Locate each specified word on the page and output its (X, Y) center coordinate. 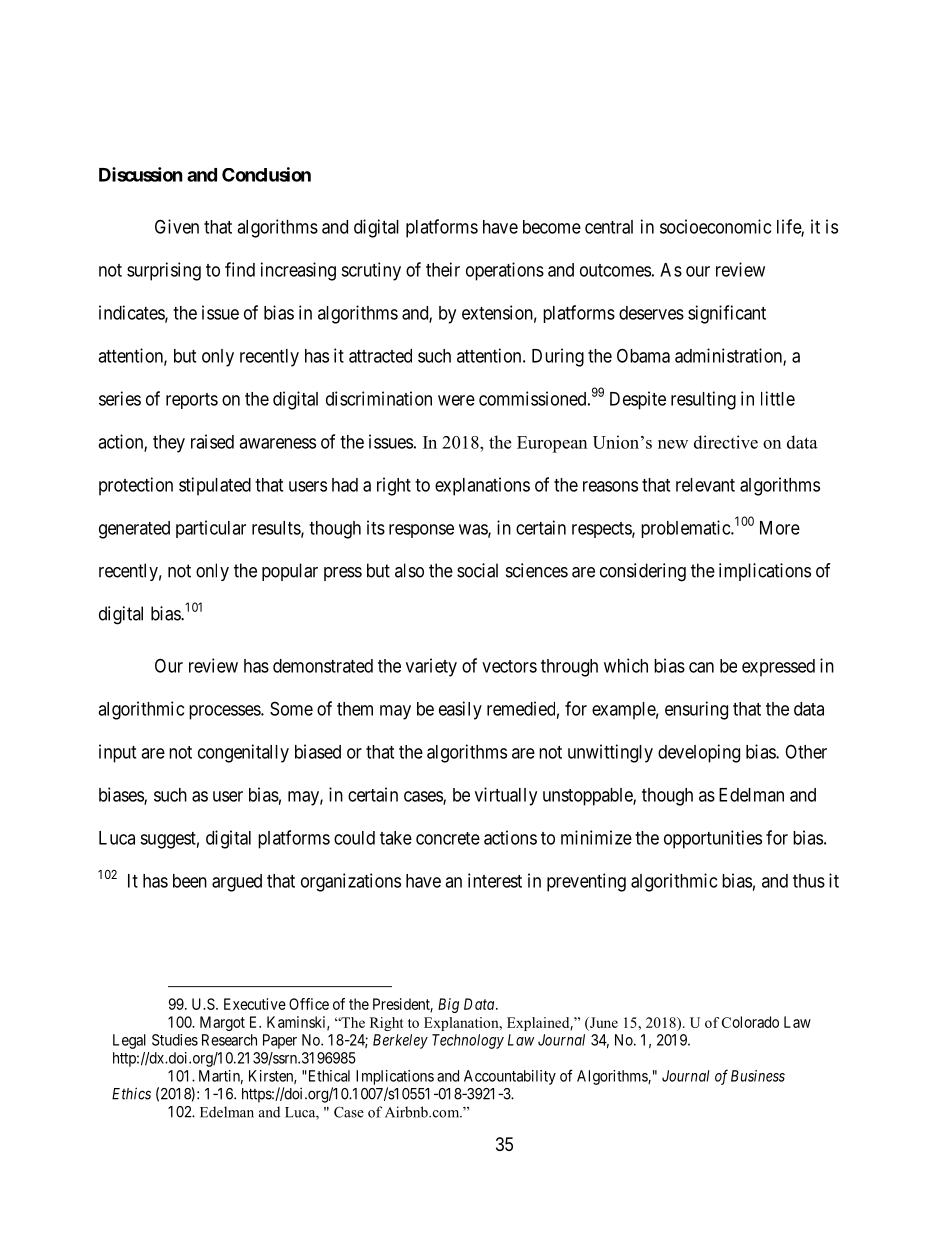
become (552, 227)
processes (225, 712)
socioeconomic (715, 226)
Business (758, 1076)
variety (431, 667)
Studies (175, 1040)
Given (177, 226)
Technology (468, 1041)
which (626, 665)
